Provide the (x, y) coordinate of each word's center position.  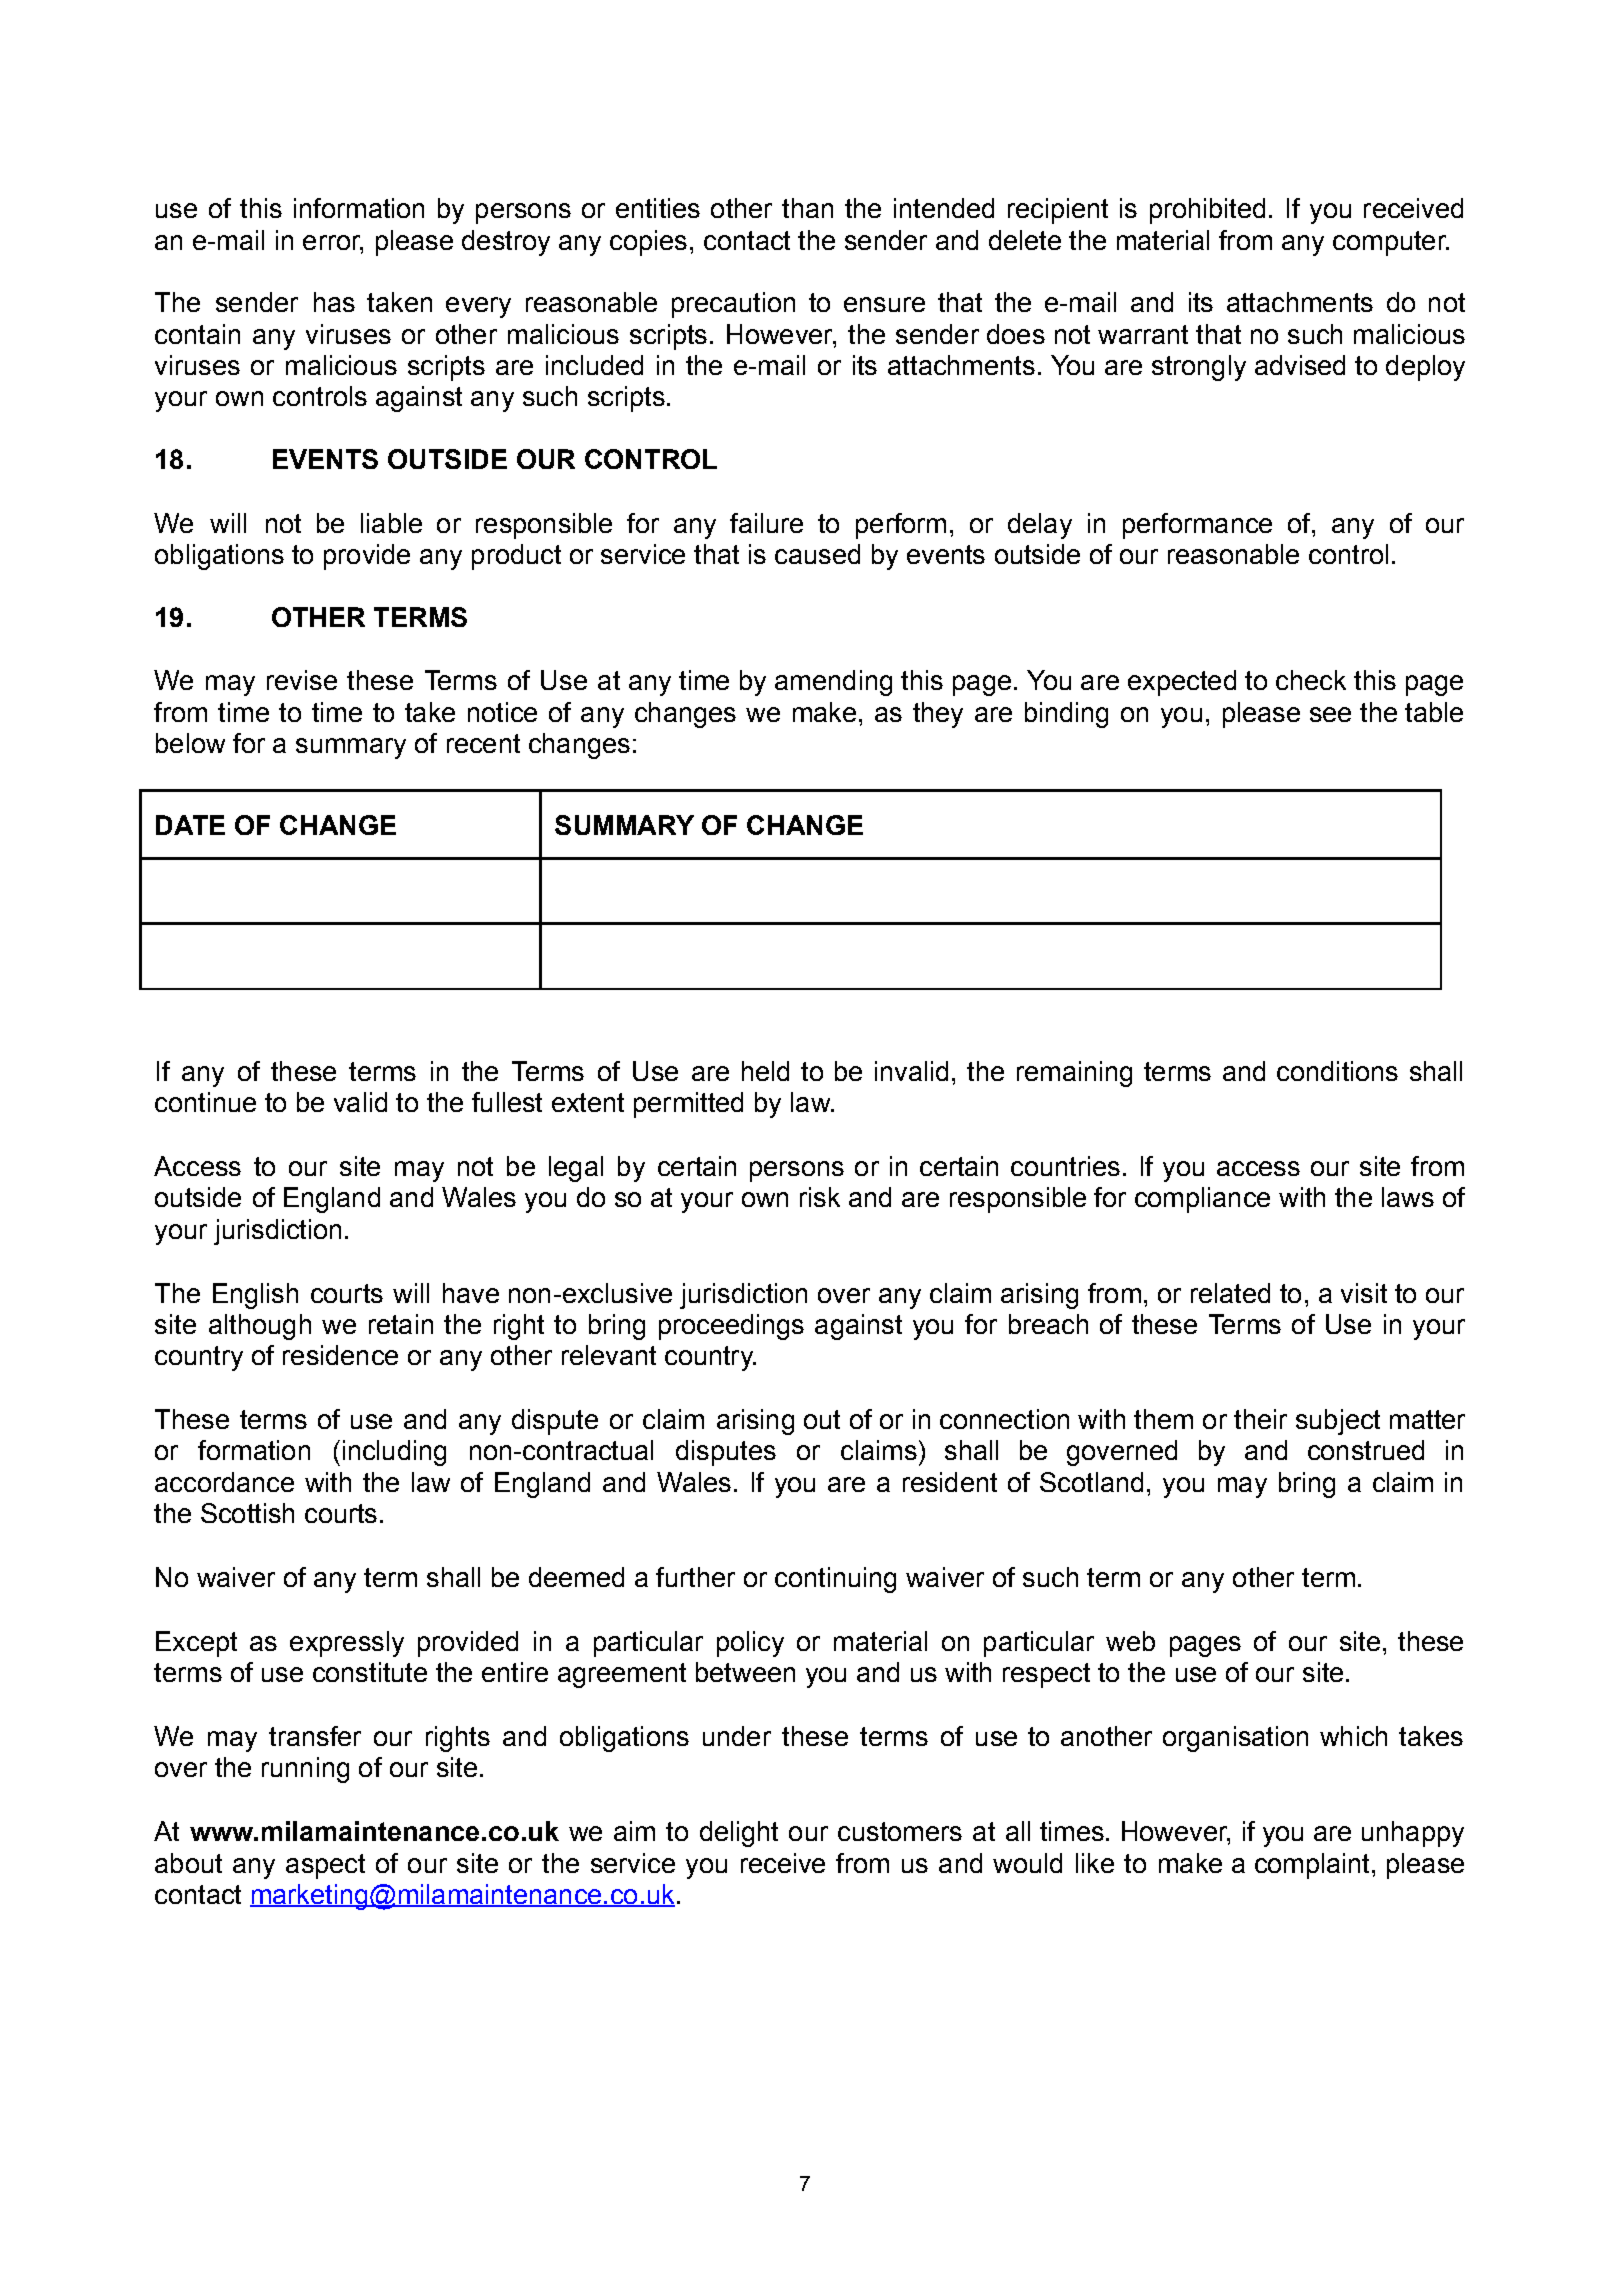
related (1230, 1293)
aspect (325, 1866)
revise (302, 680)
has (334, 302)
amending (833, 683)
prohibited (1207, 211)
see (1330, 714)
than (807, 208)
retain (401, 1324)
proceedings (731, 1327)
